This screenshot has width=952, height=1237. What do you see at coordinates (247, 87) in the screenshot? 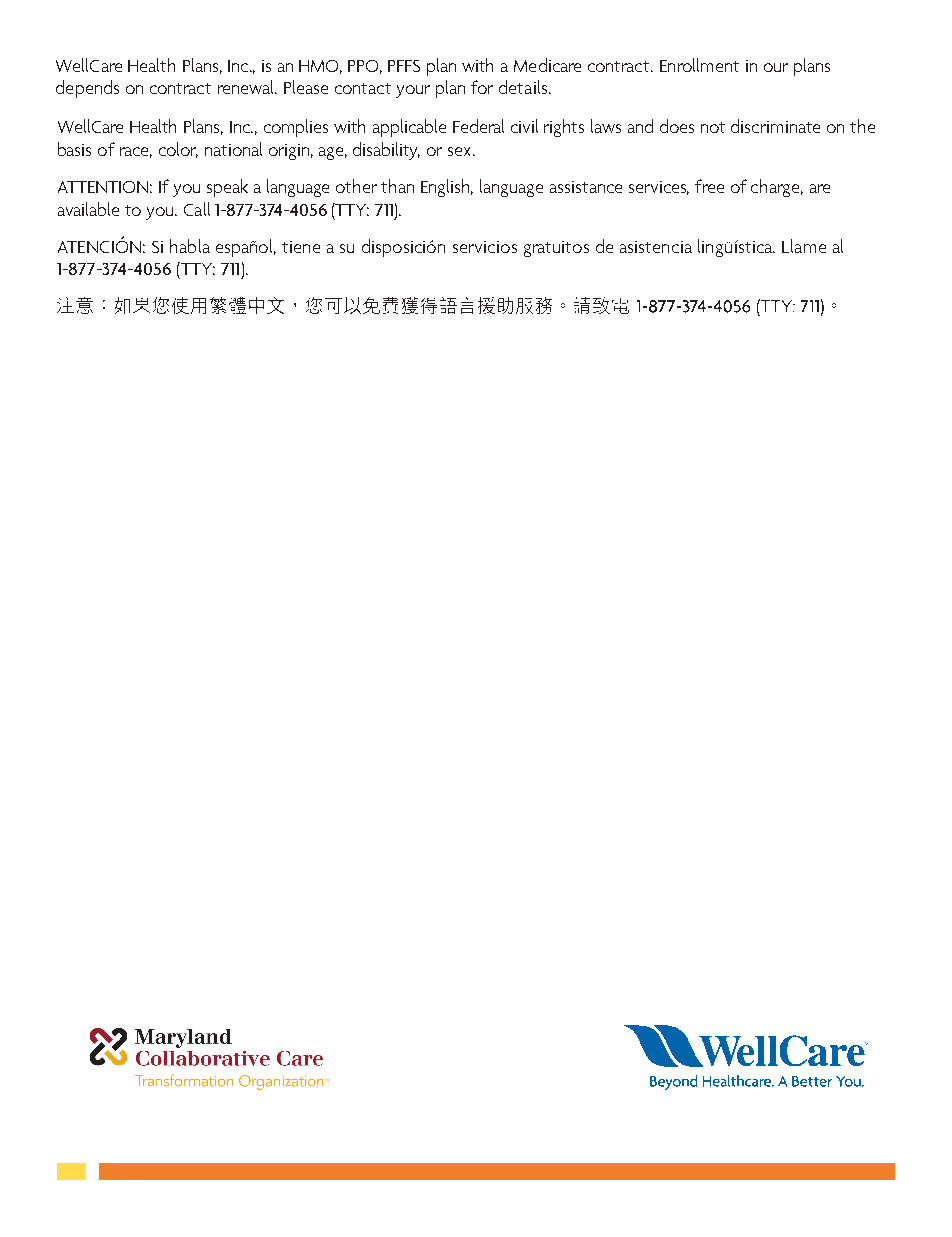
I see `renewal` at bounding box center [247, 87].
